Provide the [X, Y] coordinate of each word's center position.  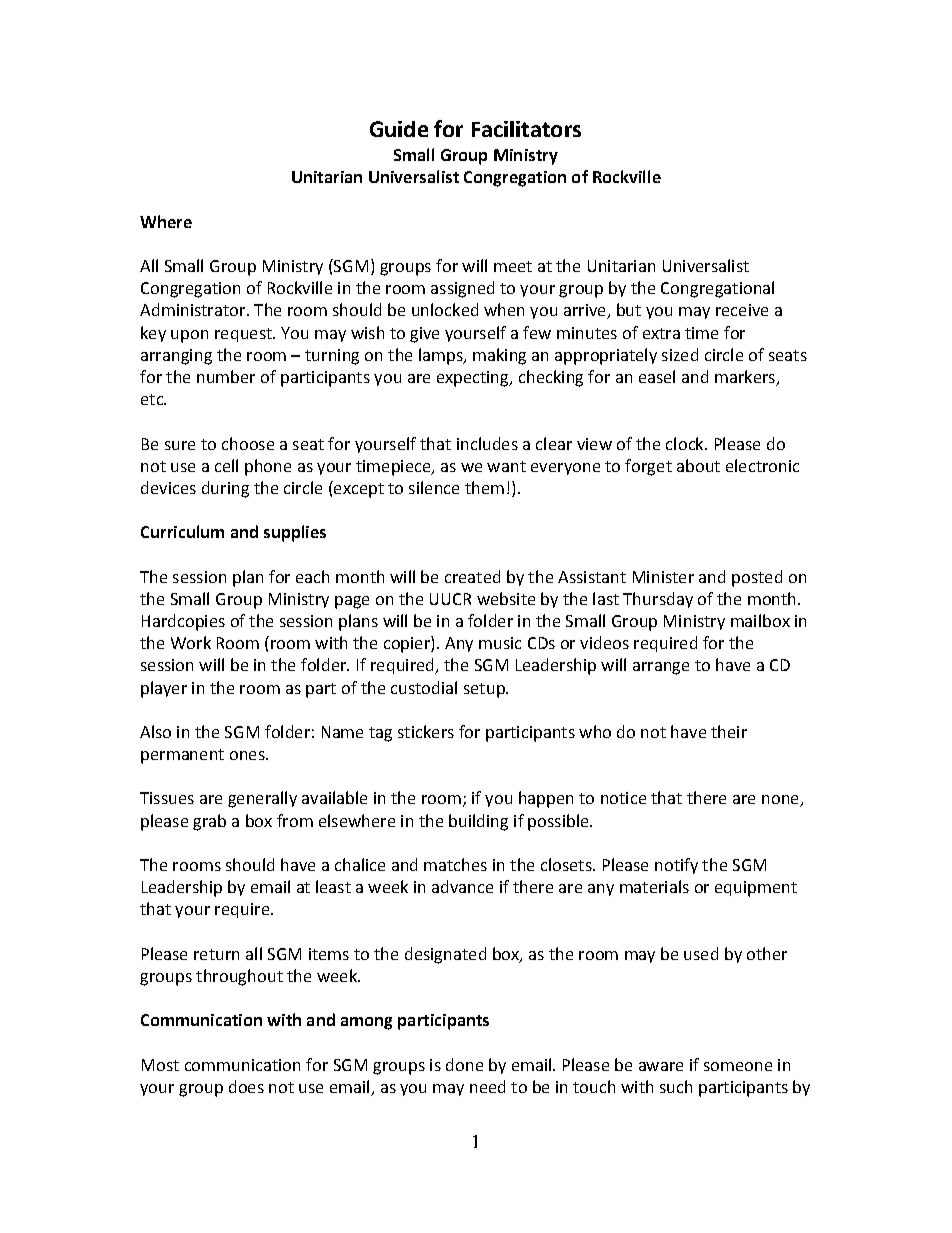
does [246, 1086]
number [226, 376]
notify [676, 866]
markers [746, 378]
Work [191, 642]
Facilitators [526, 129]
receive [742, 310]
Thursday [658, 600]
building [478, 822]
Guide [399, 129]
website [506, 598]
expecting [474, 379]
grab [209, 822]
